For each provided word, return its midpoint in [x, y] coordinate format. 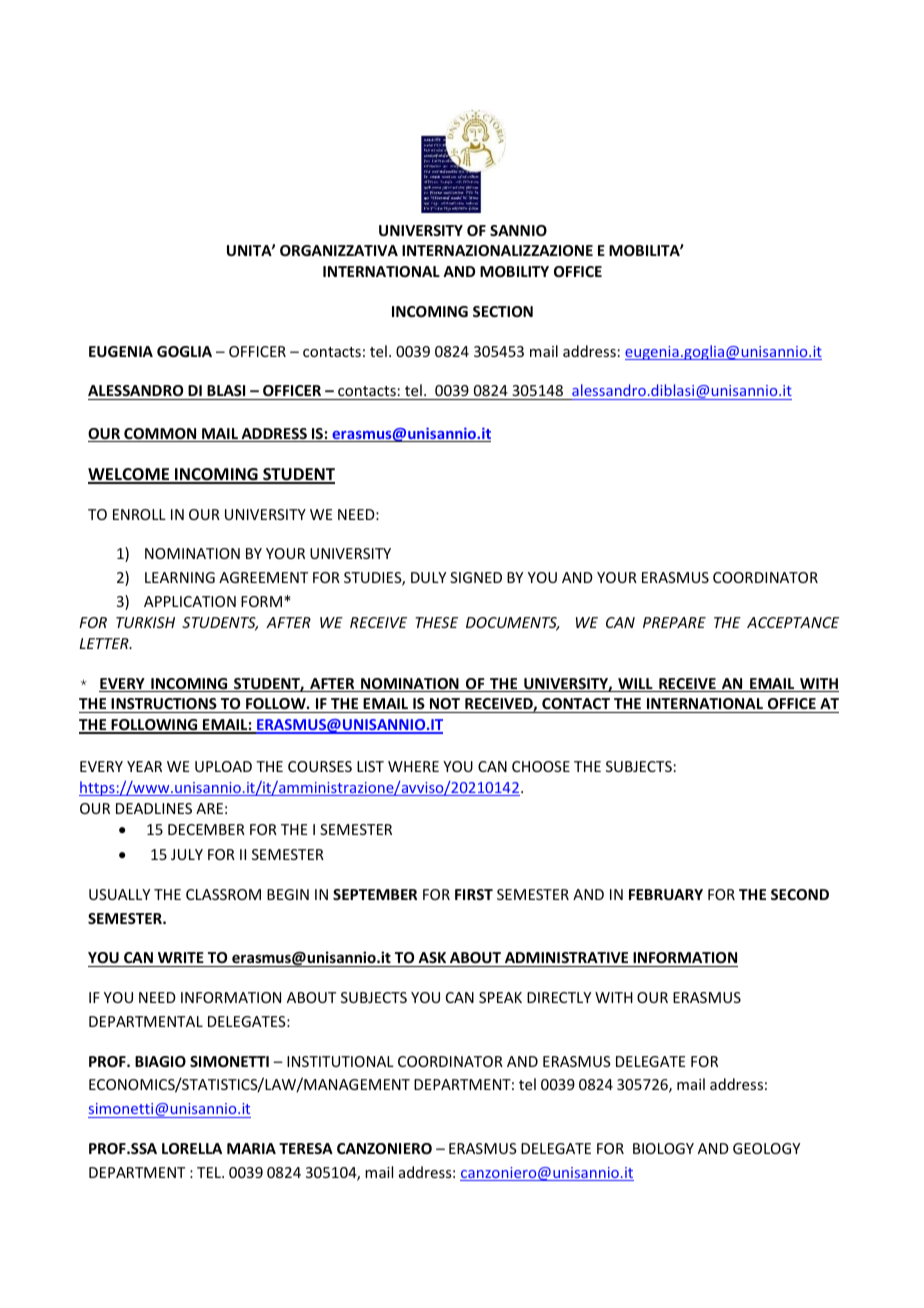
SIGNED [476, 577]
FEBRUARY [666, 894]
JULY [187, 854]
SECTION [503, 311]
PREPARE [674, 622]
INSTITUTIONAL [340, 1061]
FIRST [474, 894]
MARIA [251, 1148]
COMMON [160, 435]
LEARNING [180, 577]
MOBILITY [514, 271]
